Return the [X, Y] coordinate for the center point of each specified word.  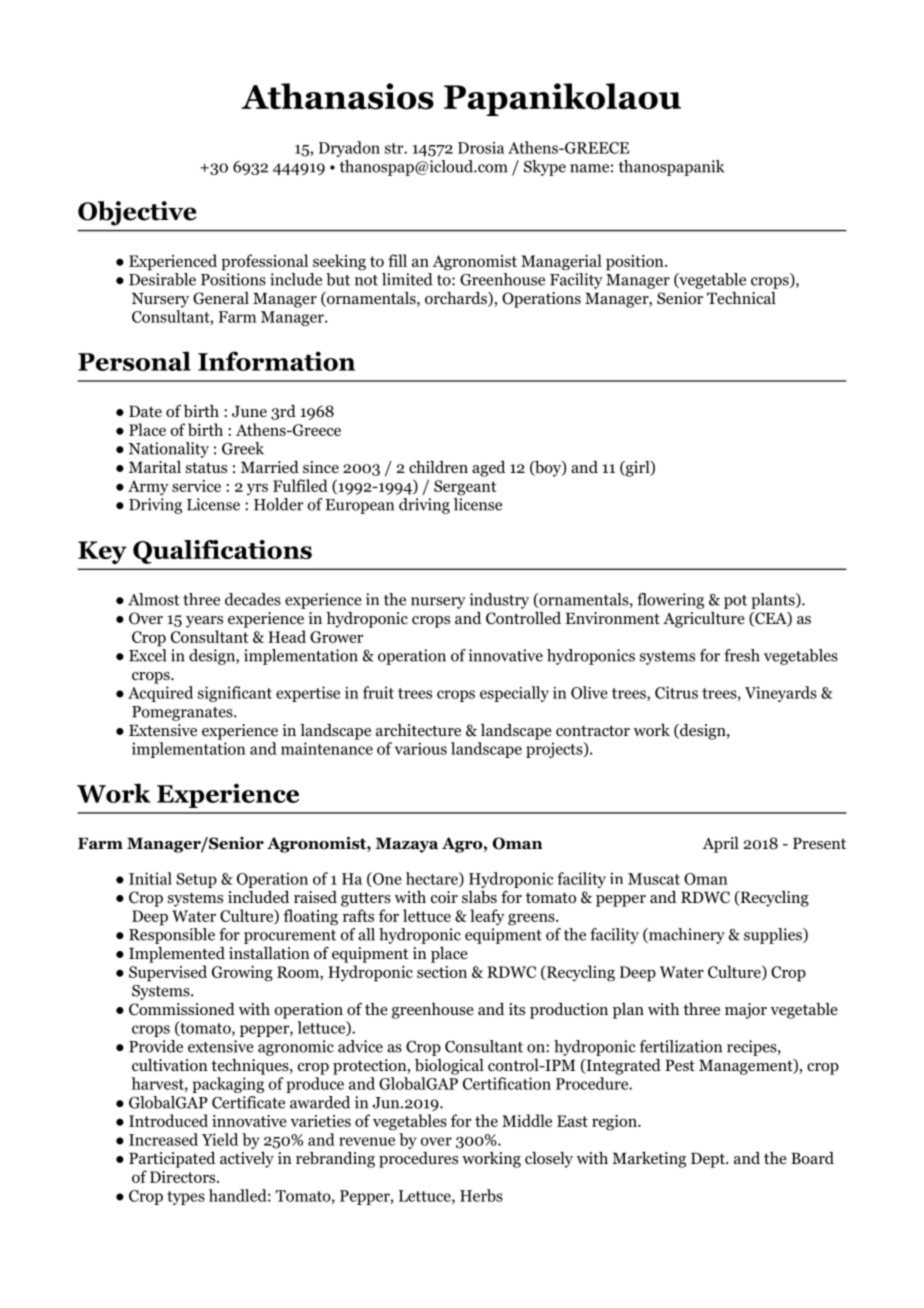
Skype [545, 168]
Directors [184, 1177]
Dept [709, 1160]
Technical [741, 298]
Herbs [481, 1195]
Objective [137, 213]
